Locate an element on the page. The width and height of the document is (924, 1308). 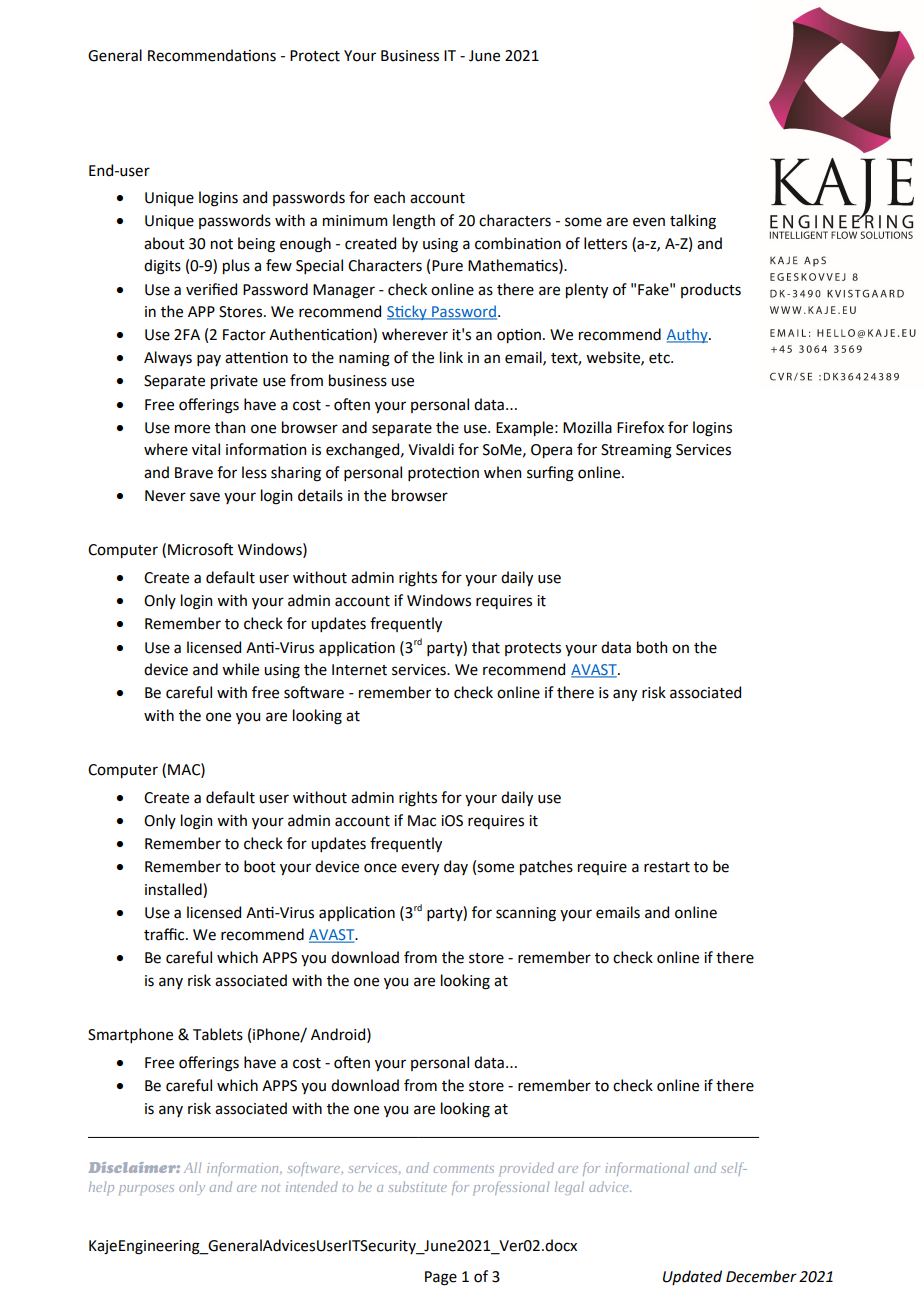
about is located at coordinates (164, 243).
